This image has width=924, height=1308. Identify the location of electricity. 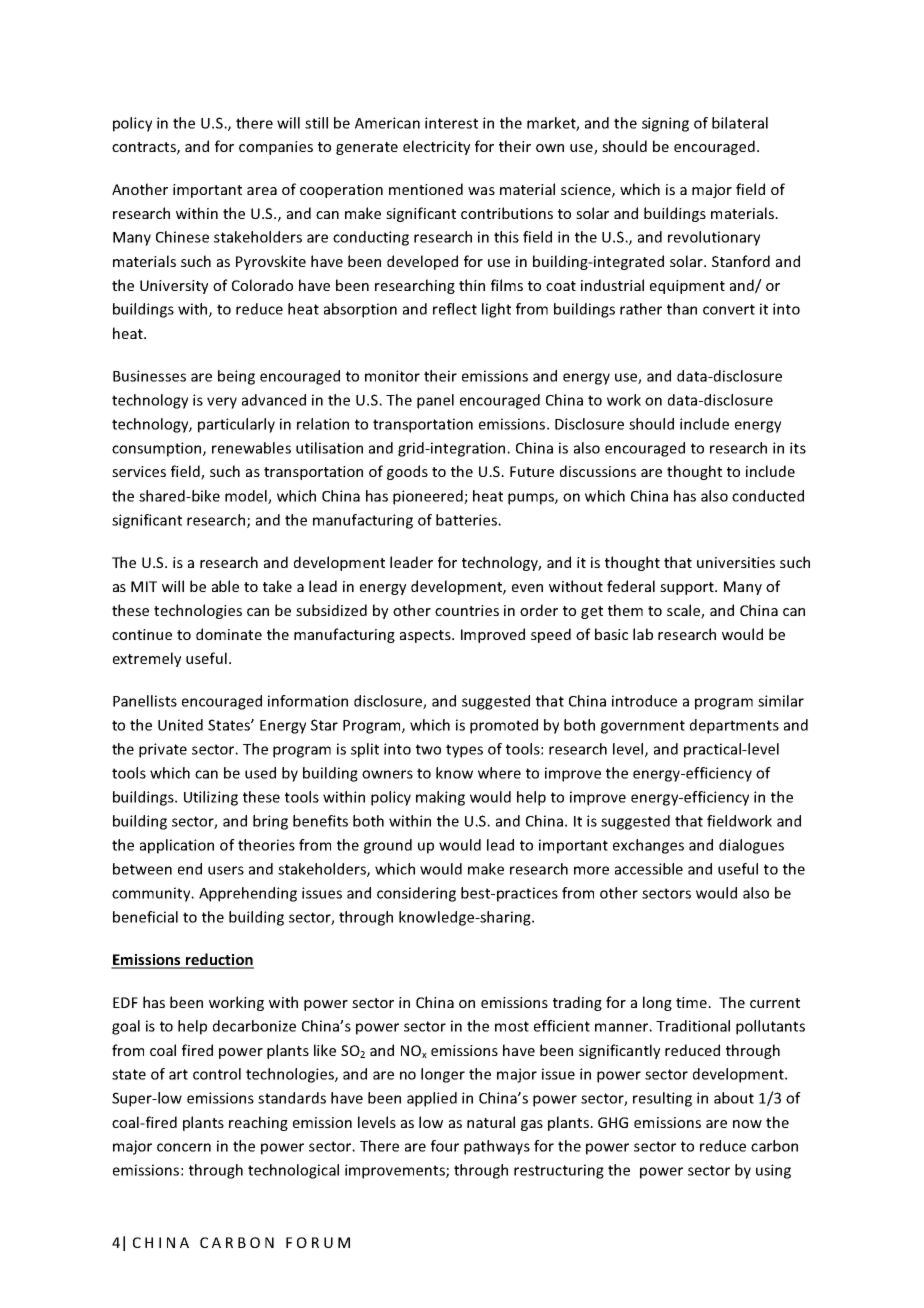
(436, 147).
